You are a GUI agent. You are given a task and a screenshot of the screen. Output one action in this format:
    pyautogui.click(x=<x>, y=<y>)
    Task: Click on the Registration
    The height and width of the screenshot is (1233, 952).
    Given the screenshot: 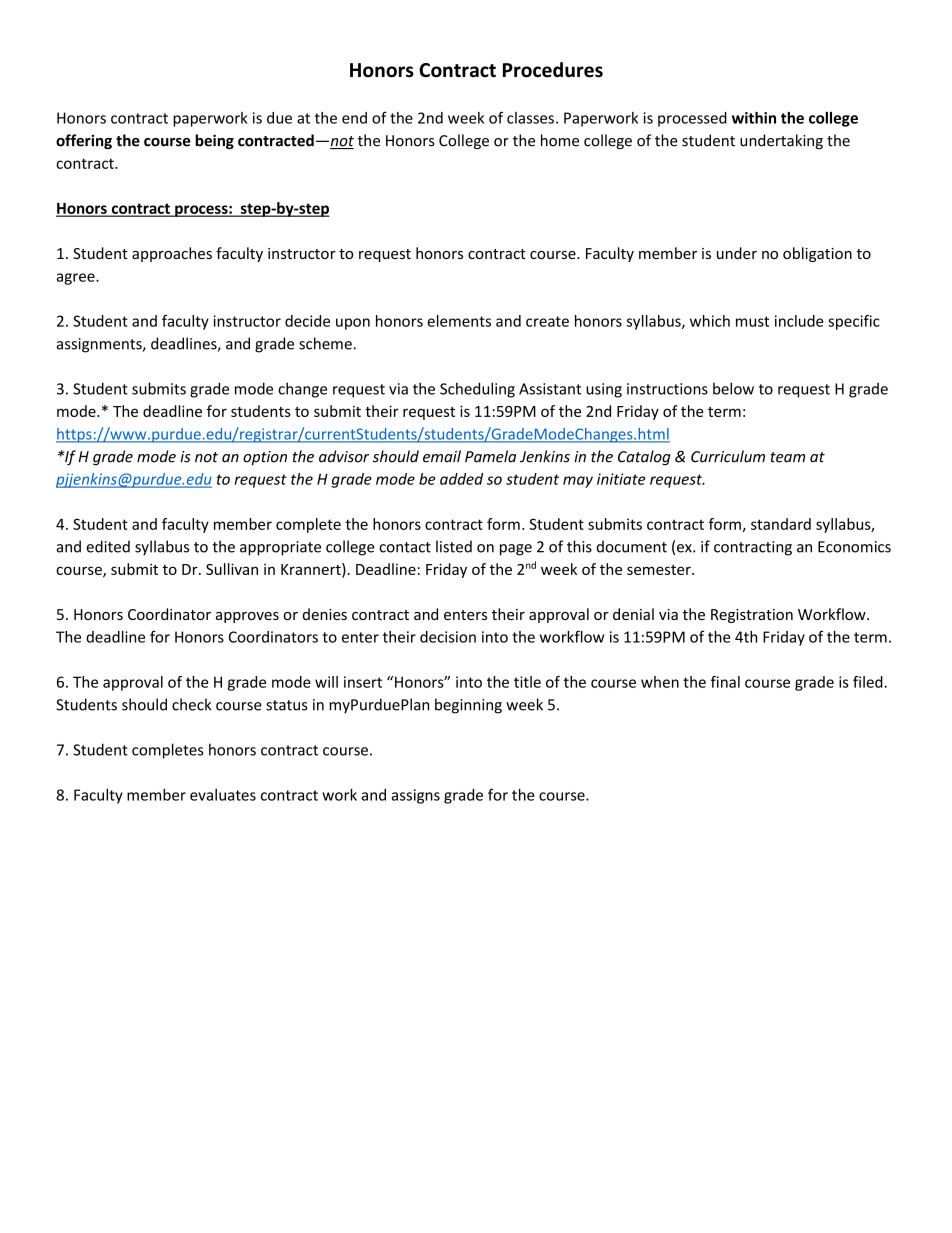 What is the action you would take?
    pyautogui.click(x=752, y=616)
